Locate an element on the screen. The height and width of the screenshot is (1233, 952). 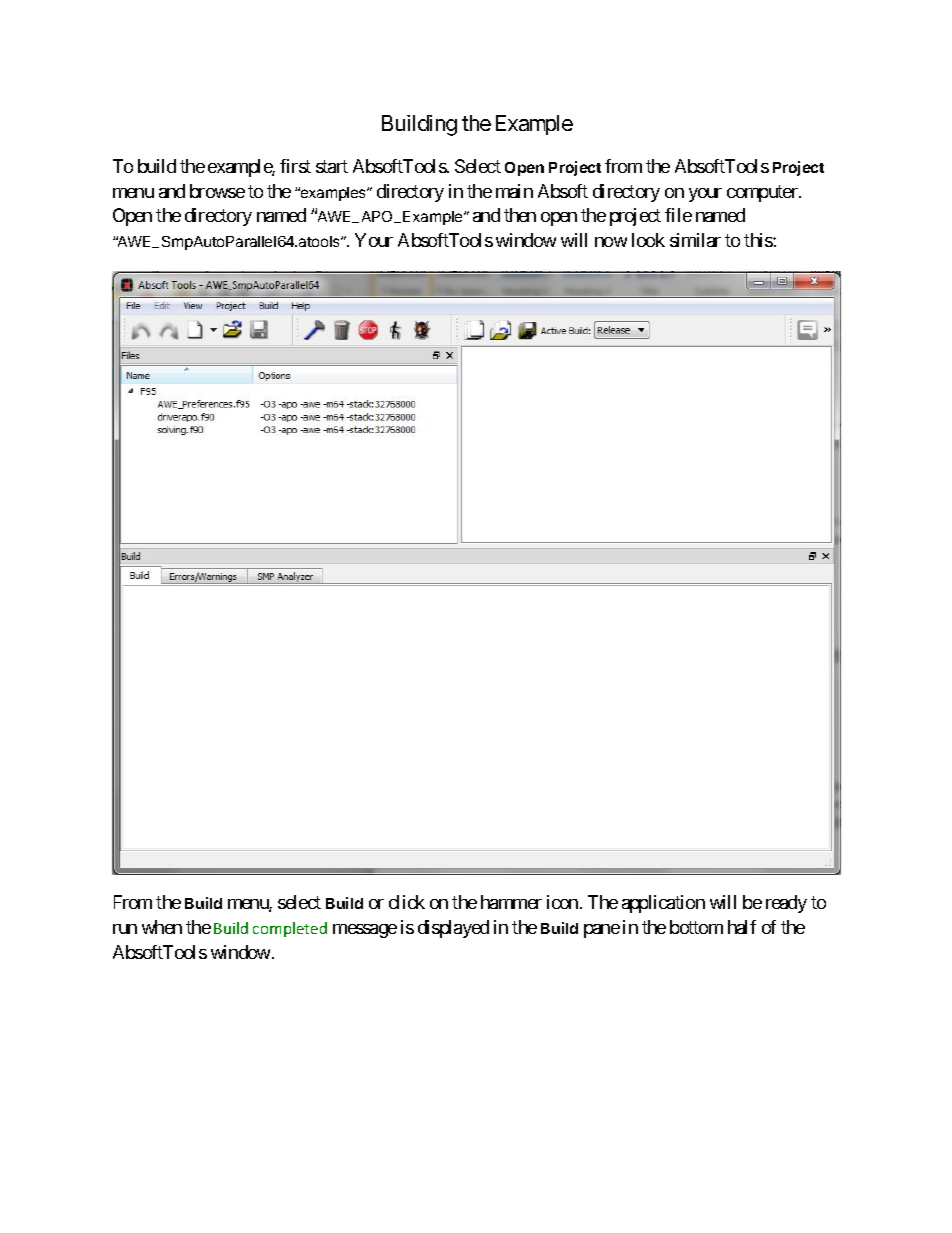
when is located at coordinates (162, 927).
